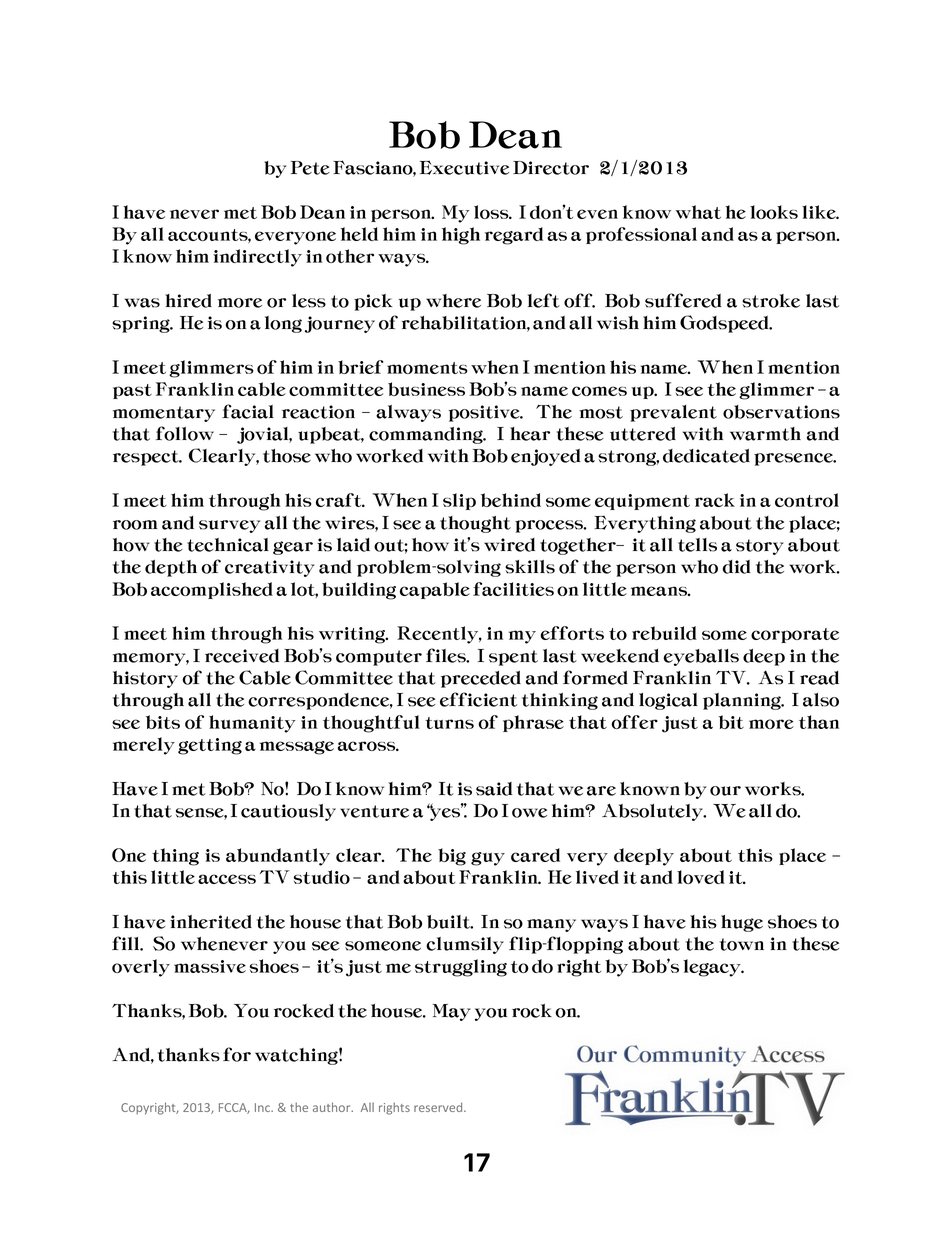 This screenshot has height=1233, width=952. What do you see at coordinates (492, 212) in the screenshot?
I see `loss` at bounding box center [492, 212].
